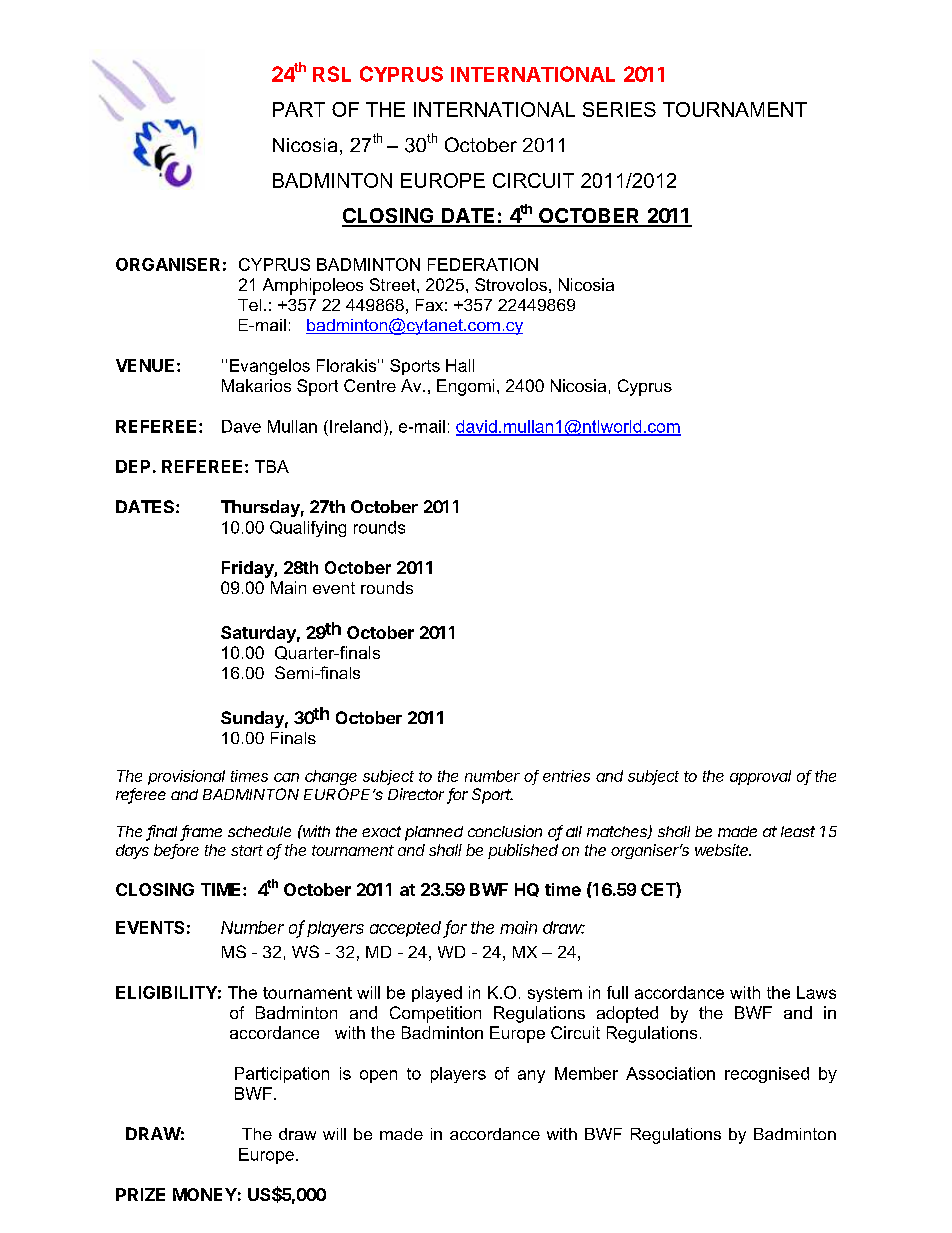 Image resolution: width=952 pixels, height=1233 pixels. Describe the element at coordinates (566, 776) in the image. I see `entries` at that location.
